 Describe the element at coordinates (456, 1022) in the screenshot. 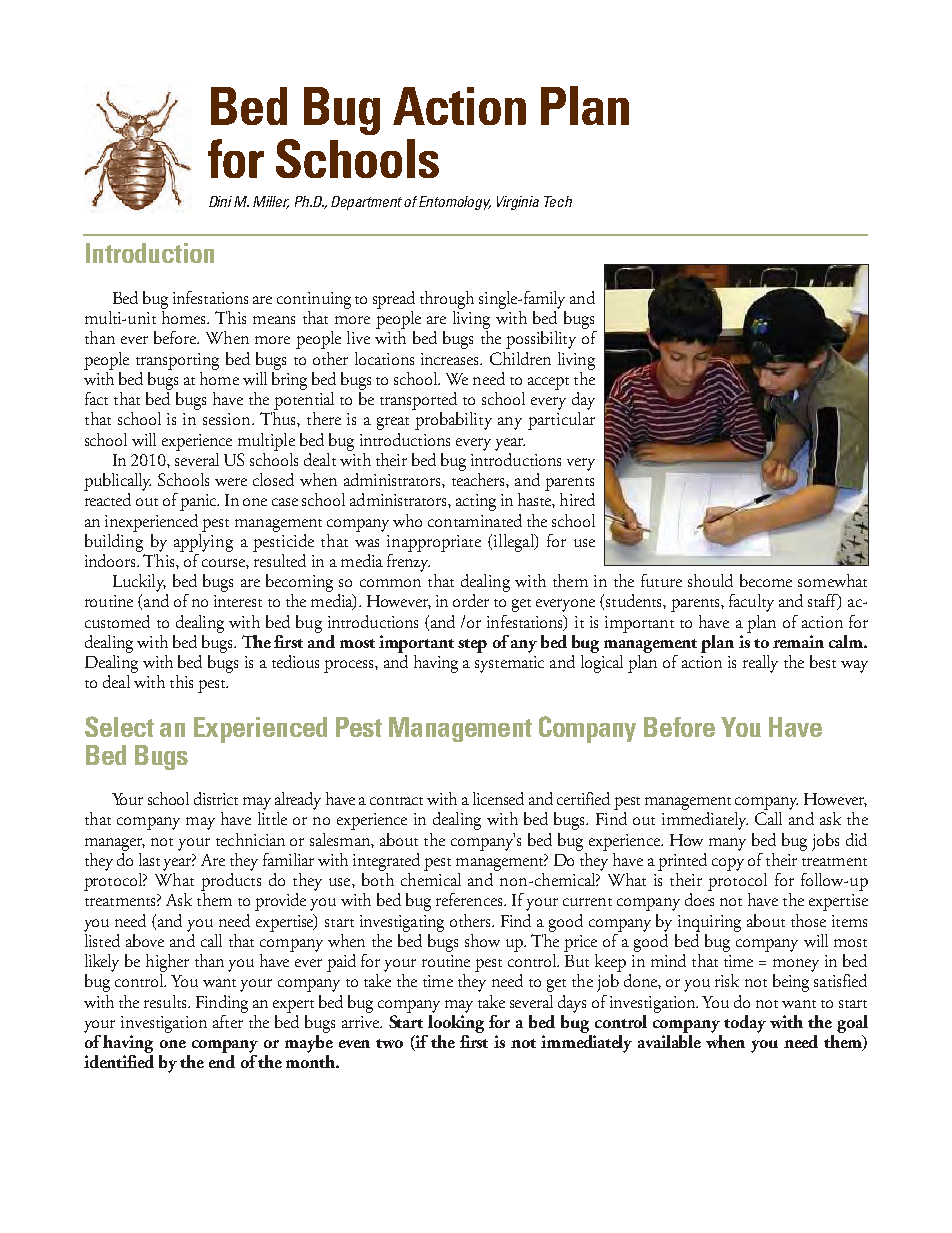

I see `looking` at that location.
